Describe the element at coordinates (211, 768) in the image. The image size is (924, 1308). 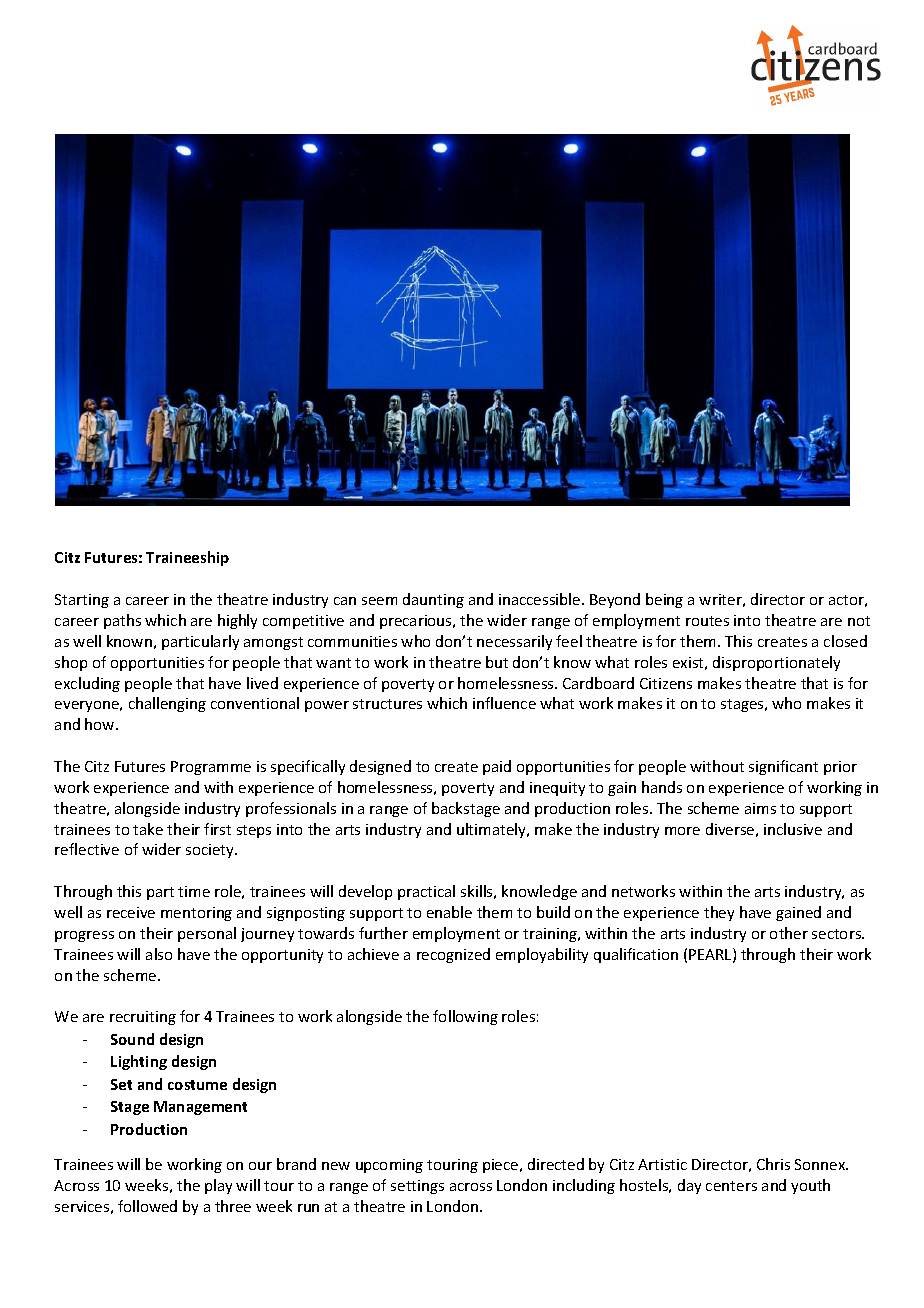
I see `Programme` at that location.
